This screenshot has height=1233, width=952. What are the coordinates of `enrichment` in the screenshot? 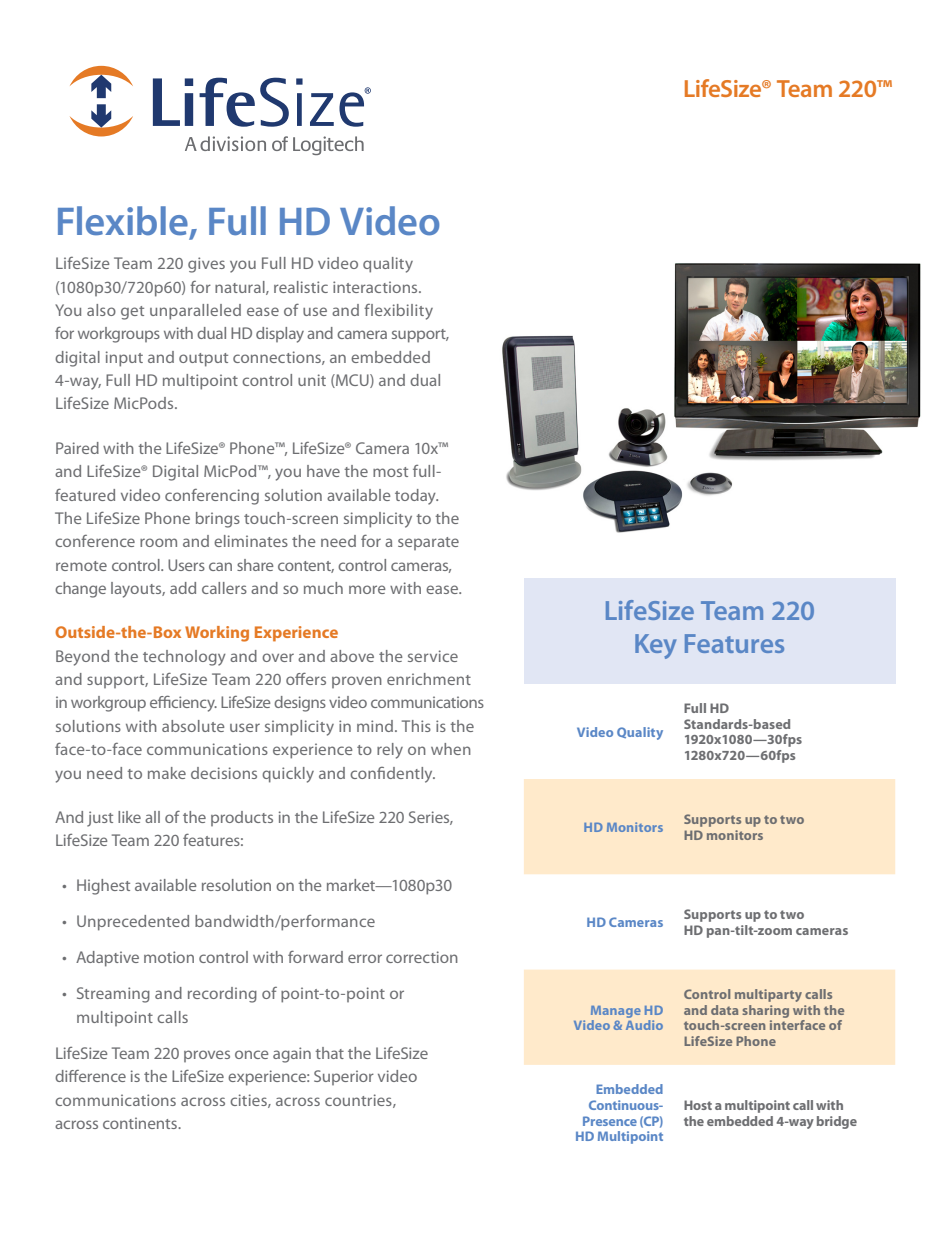 It's located at (429, 679).
